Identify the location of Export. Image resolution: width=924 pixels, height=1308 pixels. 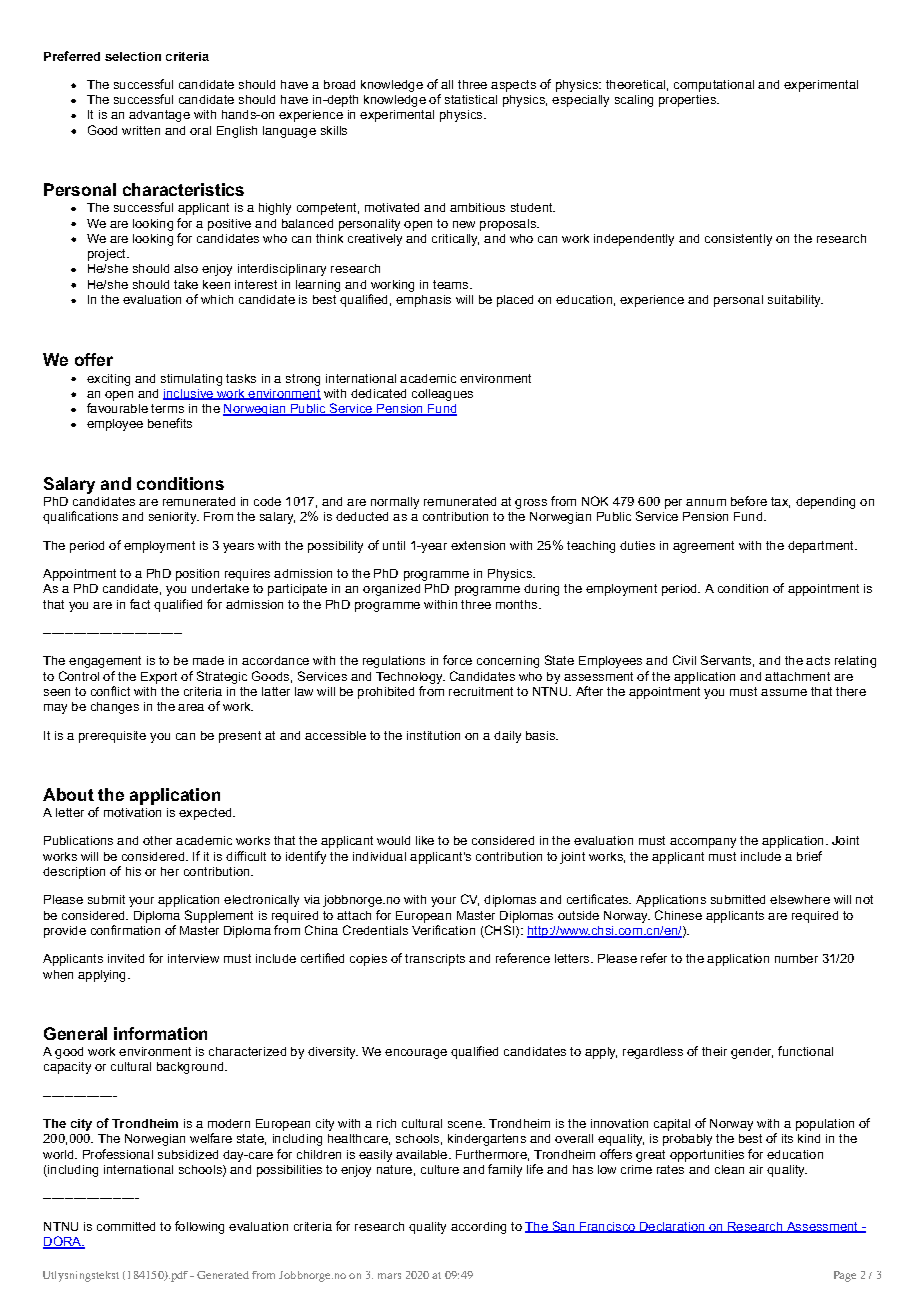
(159, 678).
